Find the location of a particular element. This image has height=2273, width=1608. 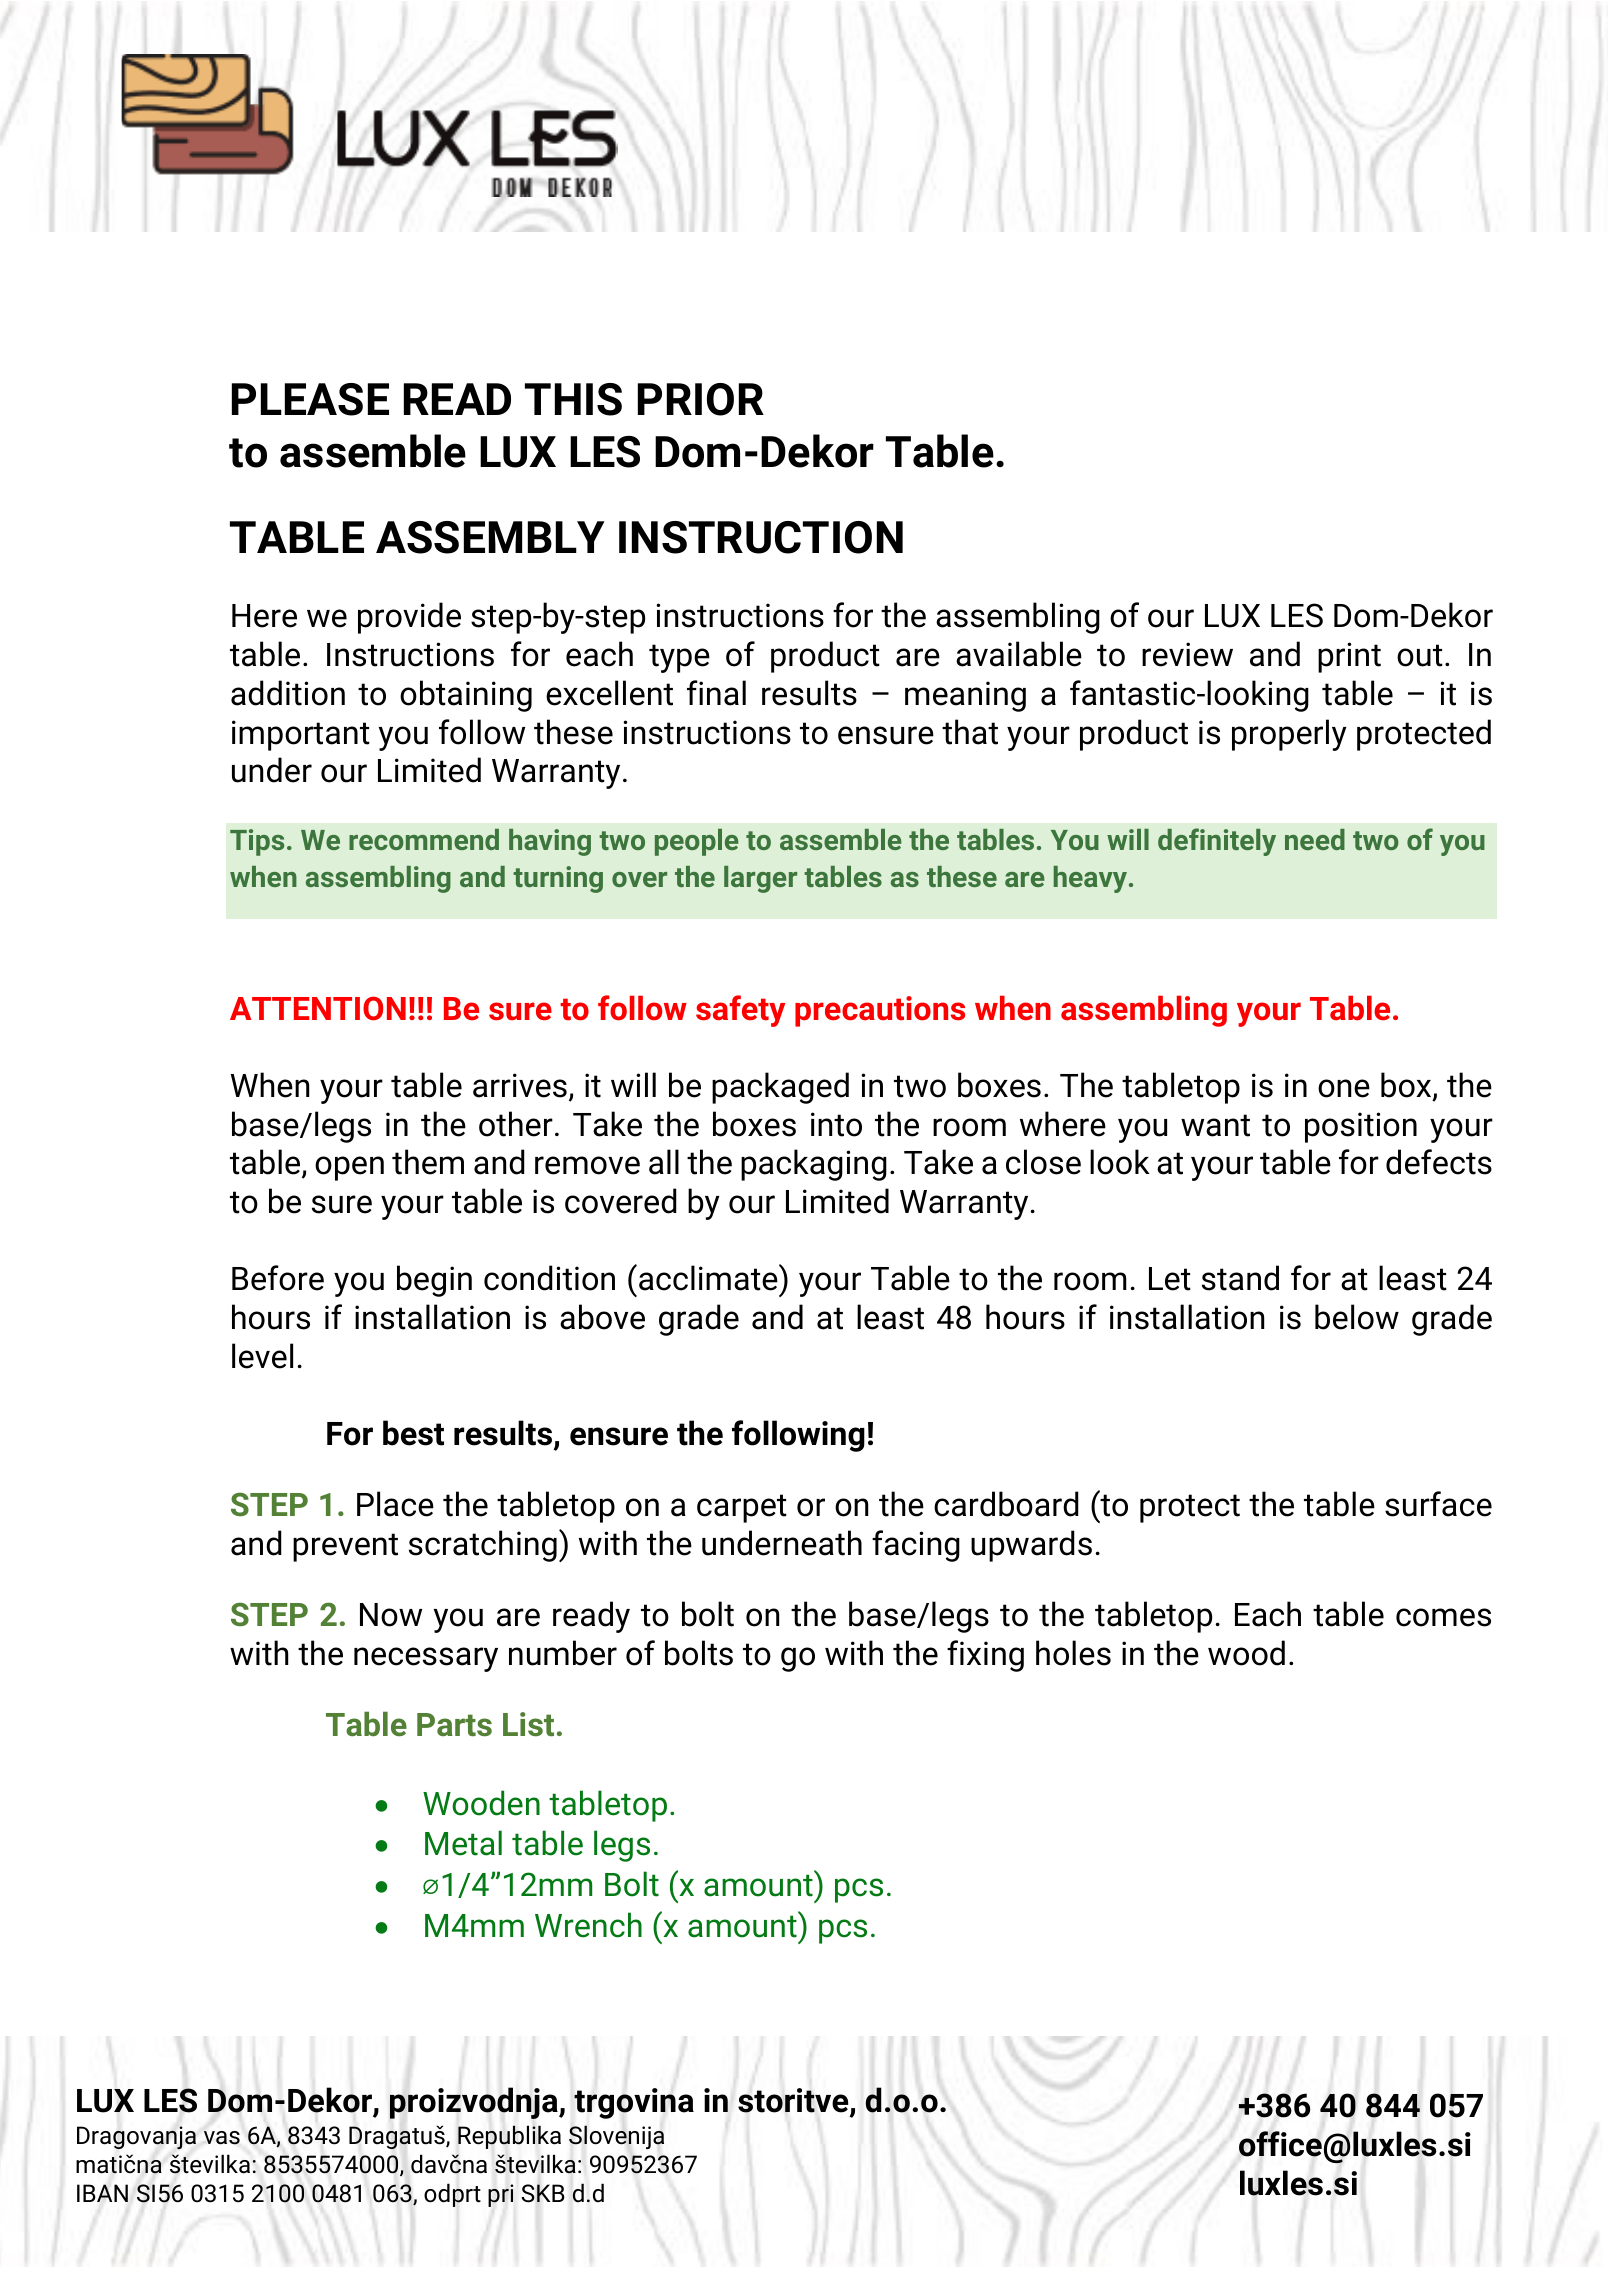

PLEASE is located at coordinates (310, 399).
